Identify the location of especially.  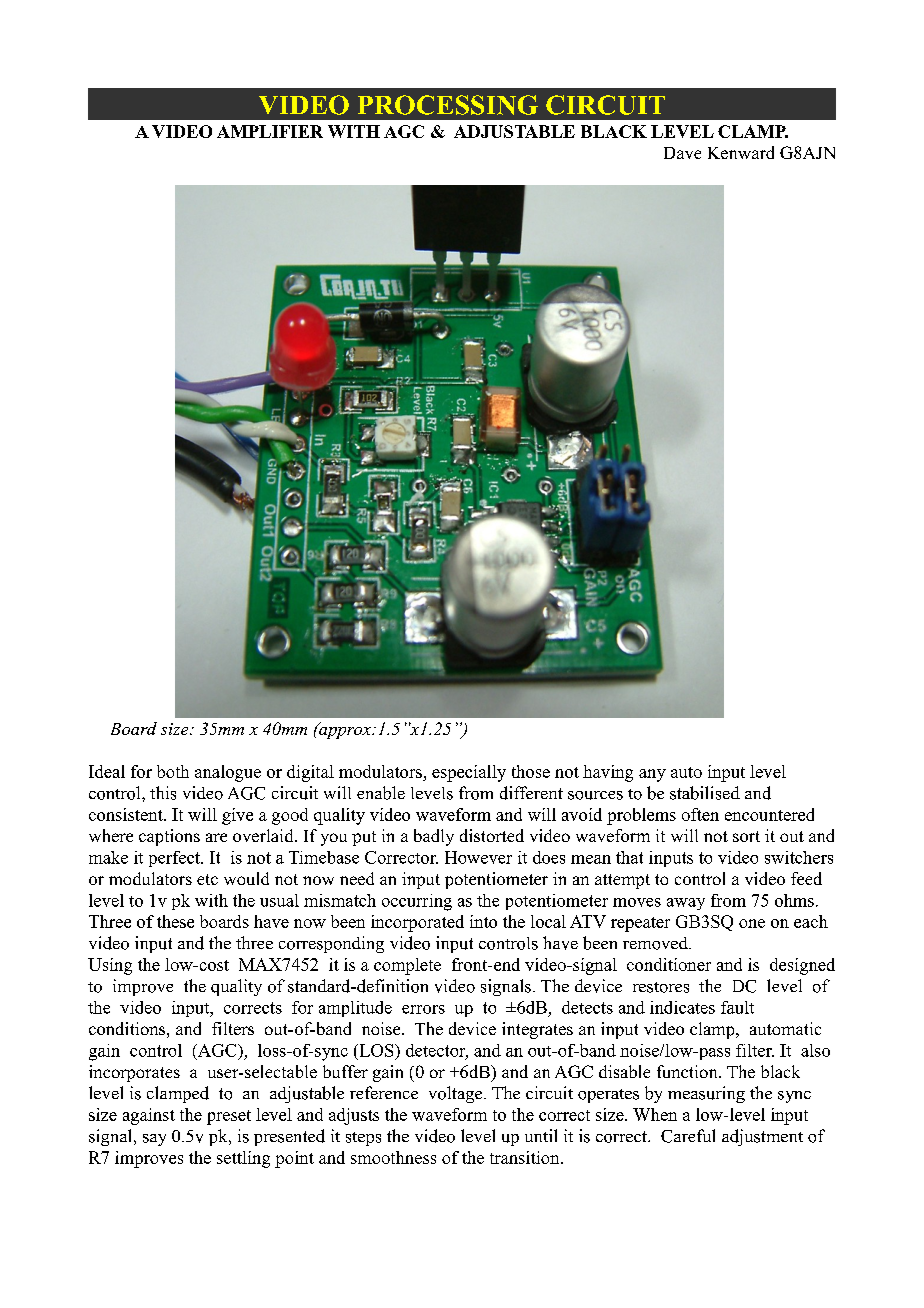
(469, 773).
